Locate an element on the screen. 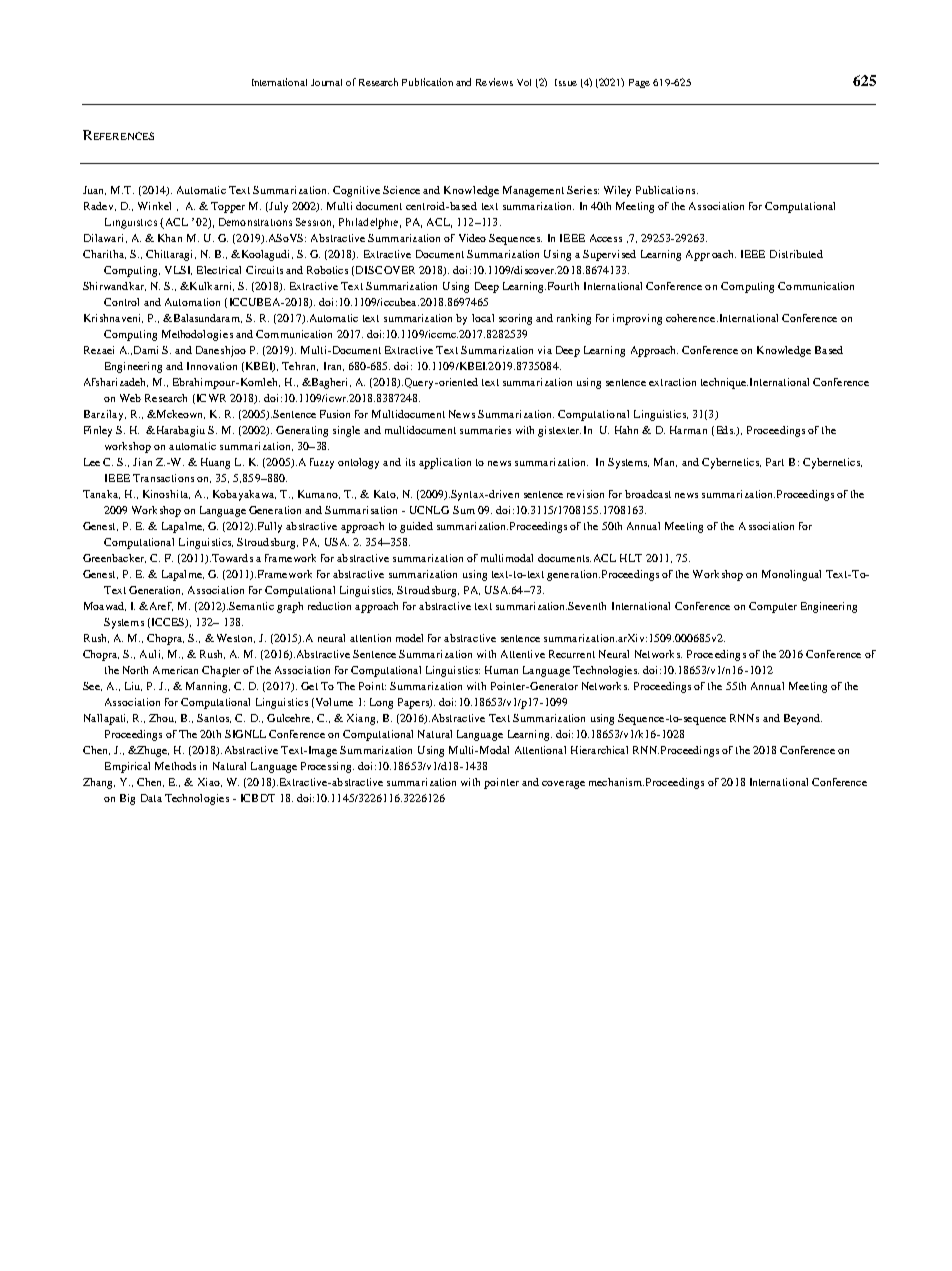 The image size is (952, 1271). Processing is located at coordinates (327, 767).
